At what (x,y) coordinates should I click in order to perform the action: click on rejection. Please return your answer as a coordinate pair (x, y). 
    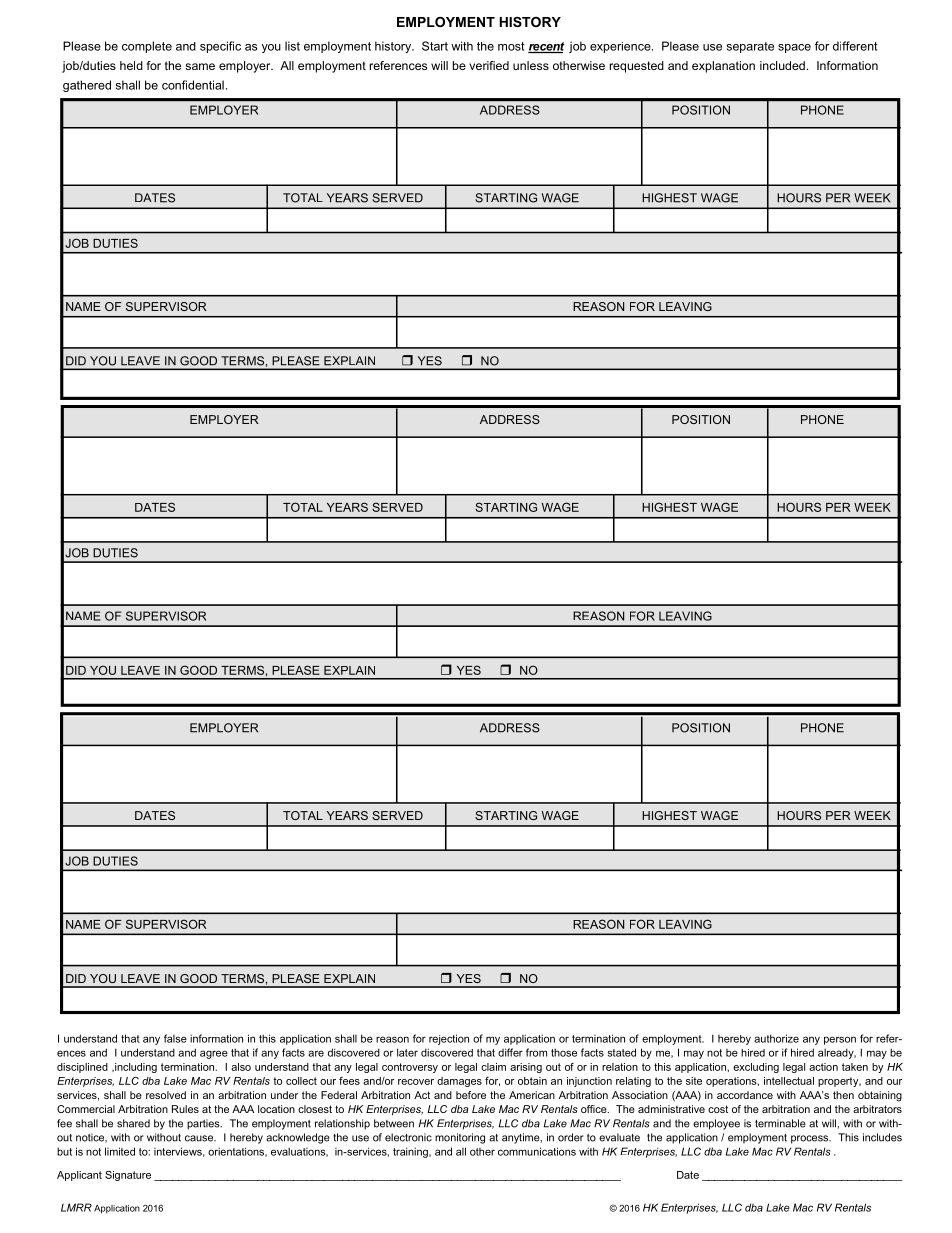
    Looking at the image, I should click on (449, 1039).
